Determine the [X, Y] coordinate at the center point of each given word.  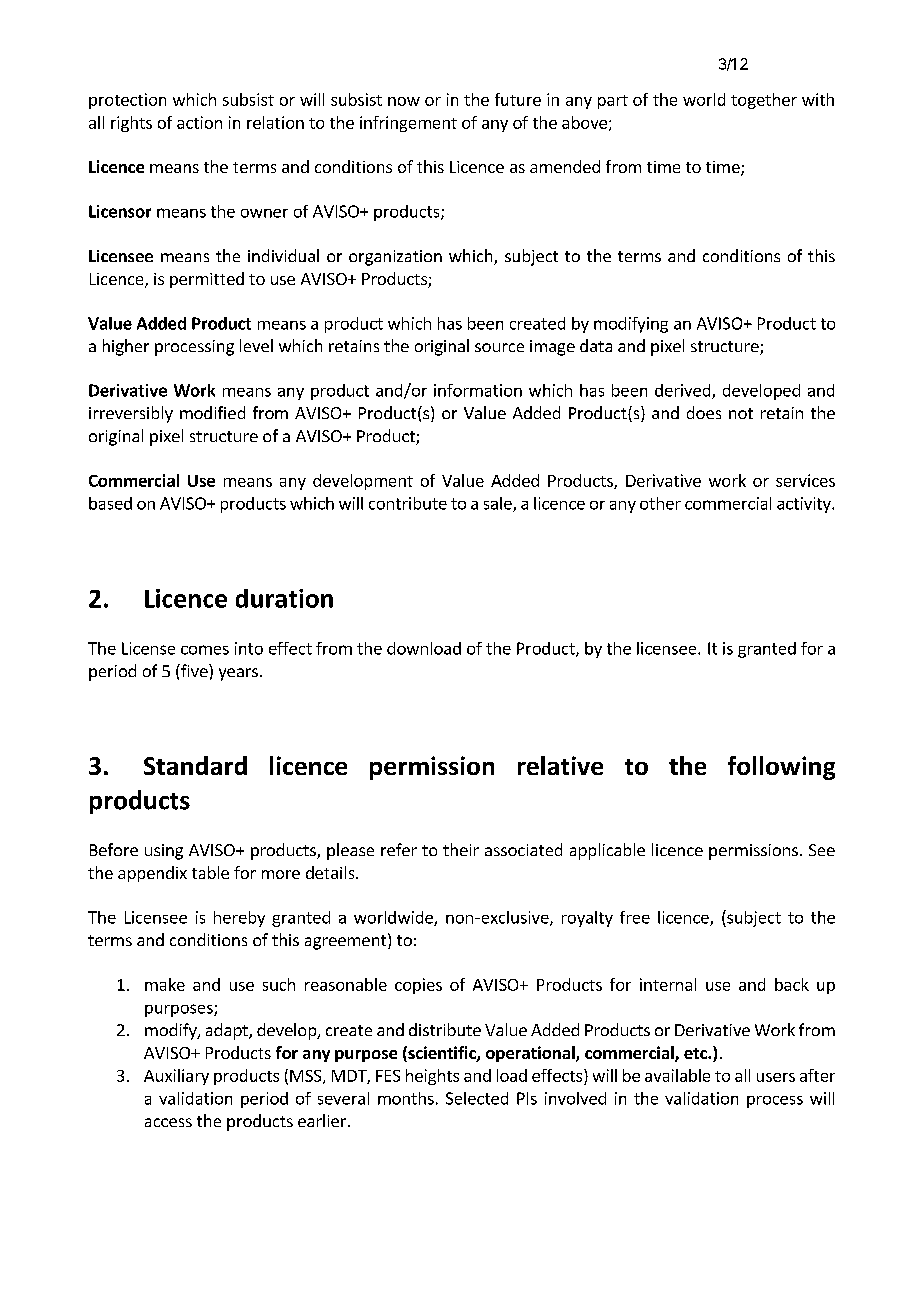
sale [499, 504]
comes [205, 650]
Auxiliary [176, 1077]
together [764, 101]
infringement [408, 124]
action [199, 122]
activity [805, 505]
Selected [477, 1098]
